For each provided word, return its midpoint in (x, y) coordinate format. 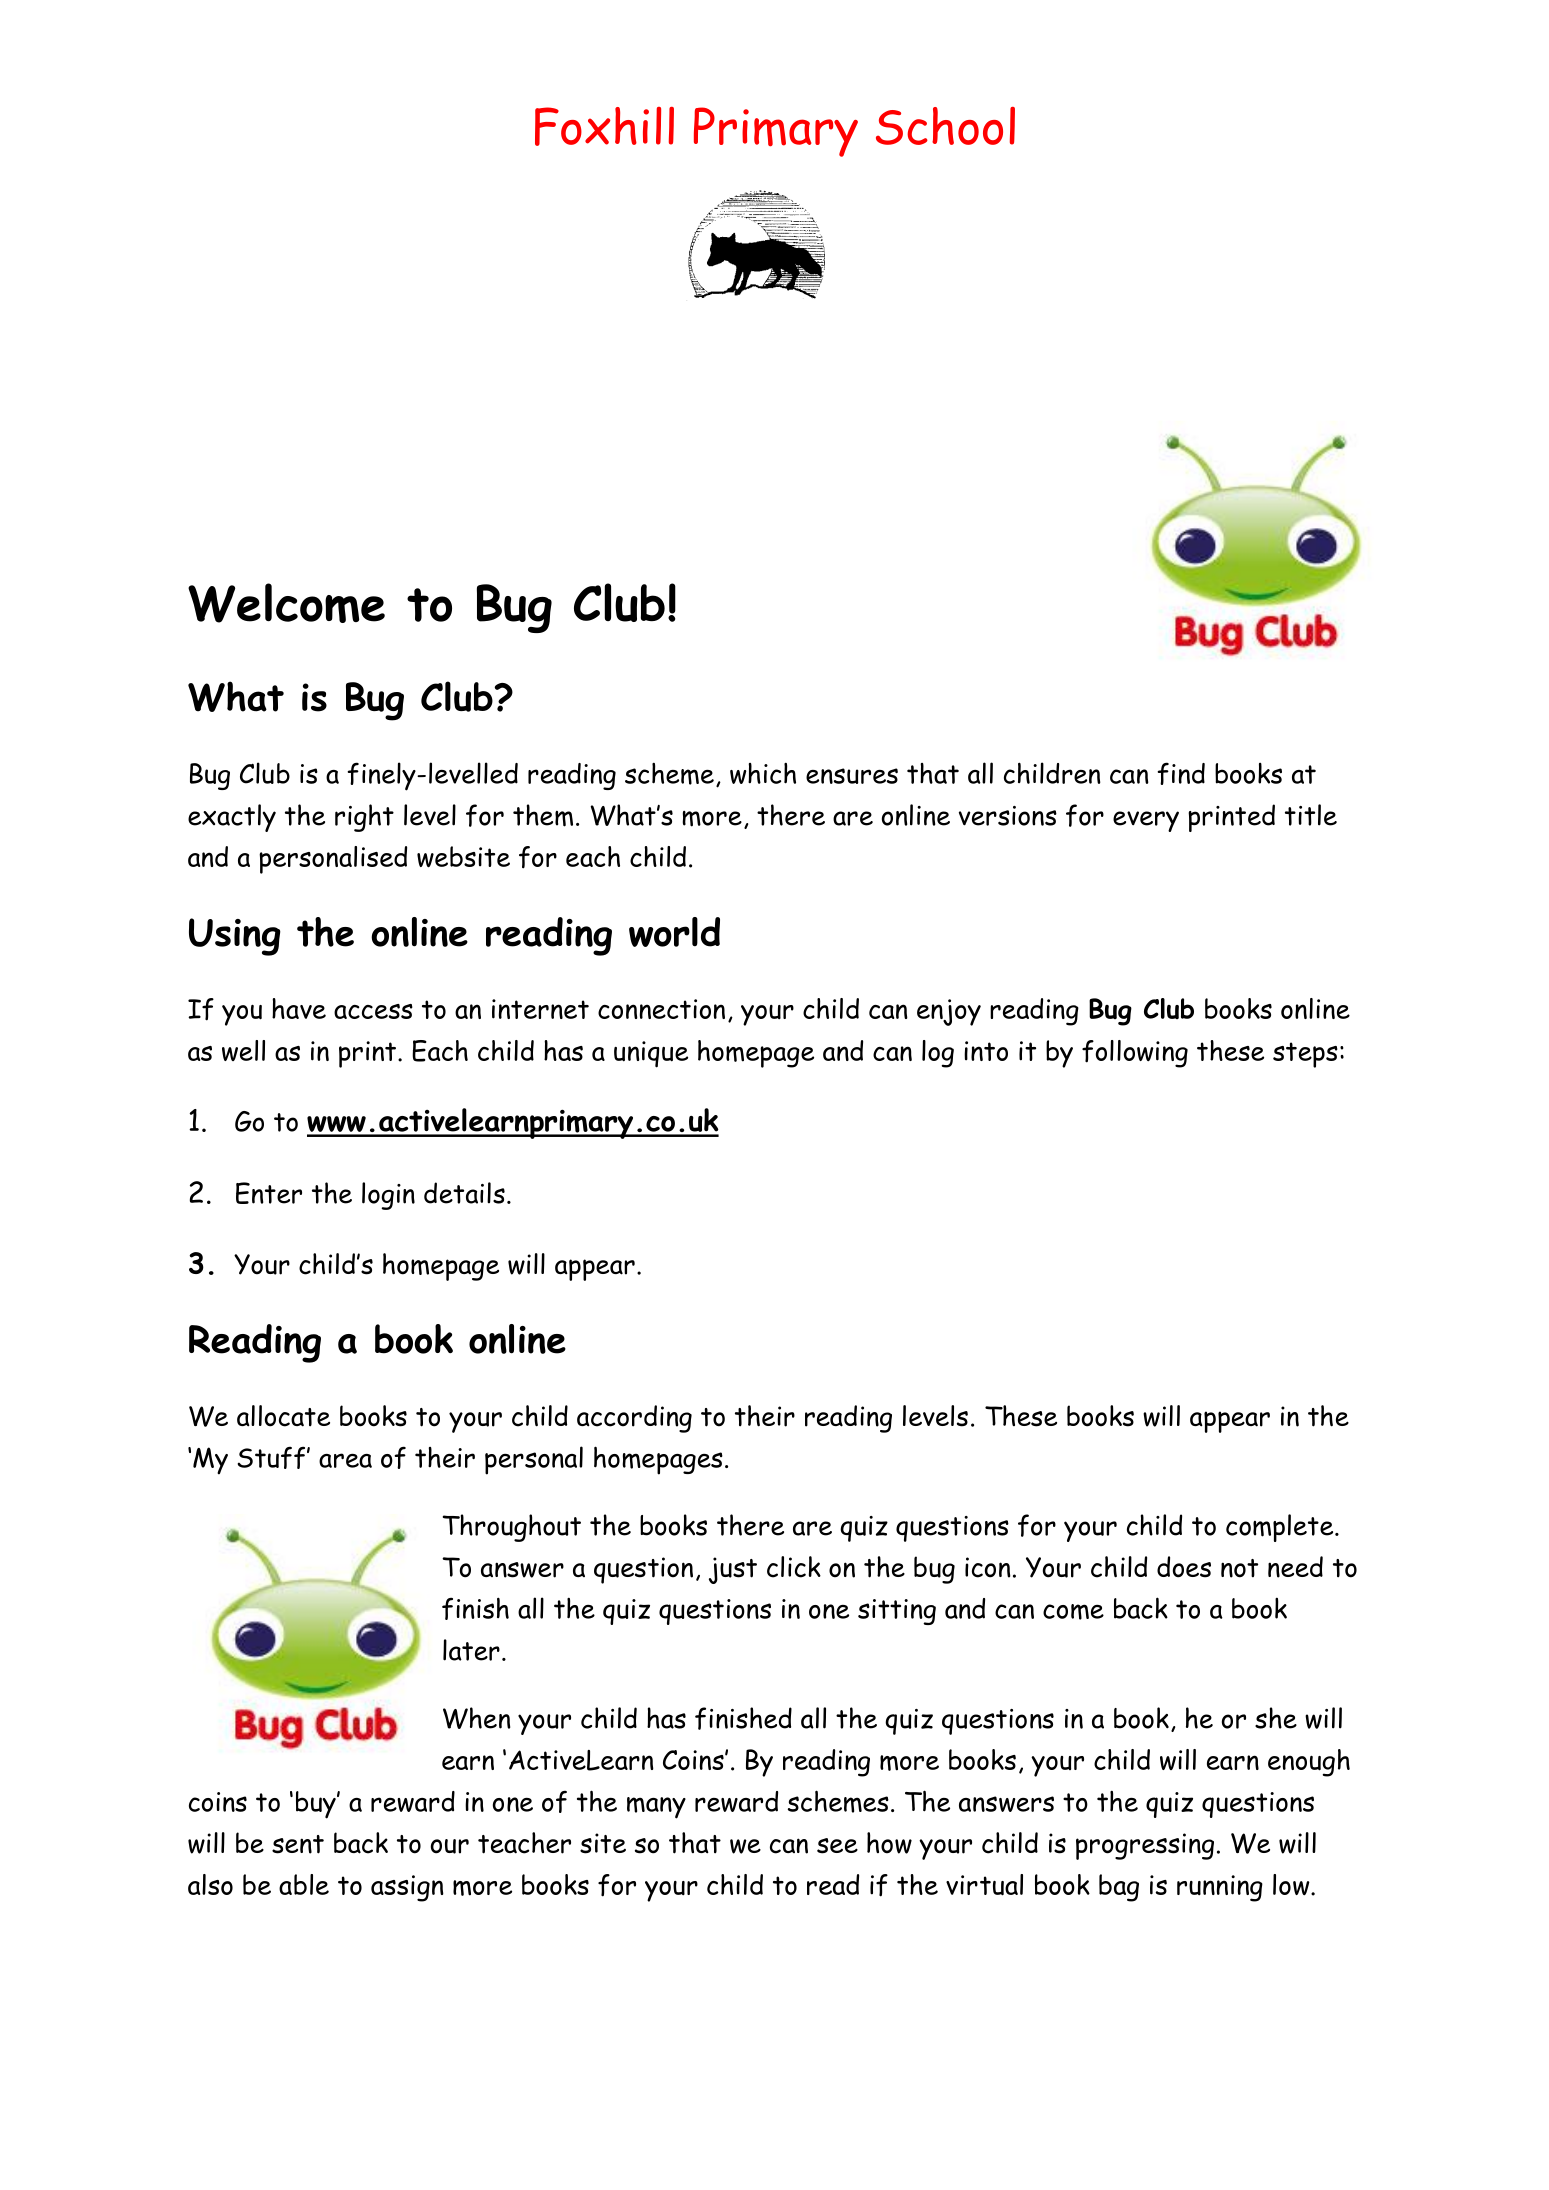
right (364, 818)
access (373, 1011)
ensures (852, 776)
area (345, 1460)
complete (1281, 1528)
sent (298, 1844)
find (1181, 773)
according (634, 1419)
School (945, 126)
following (1135, 1054)
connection (661, 1009)
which (763, 773)
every (1146, 821)
